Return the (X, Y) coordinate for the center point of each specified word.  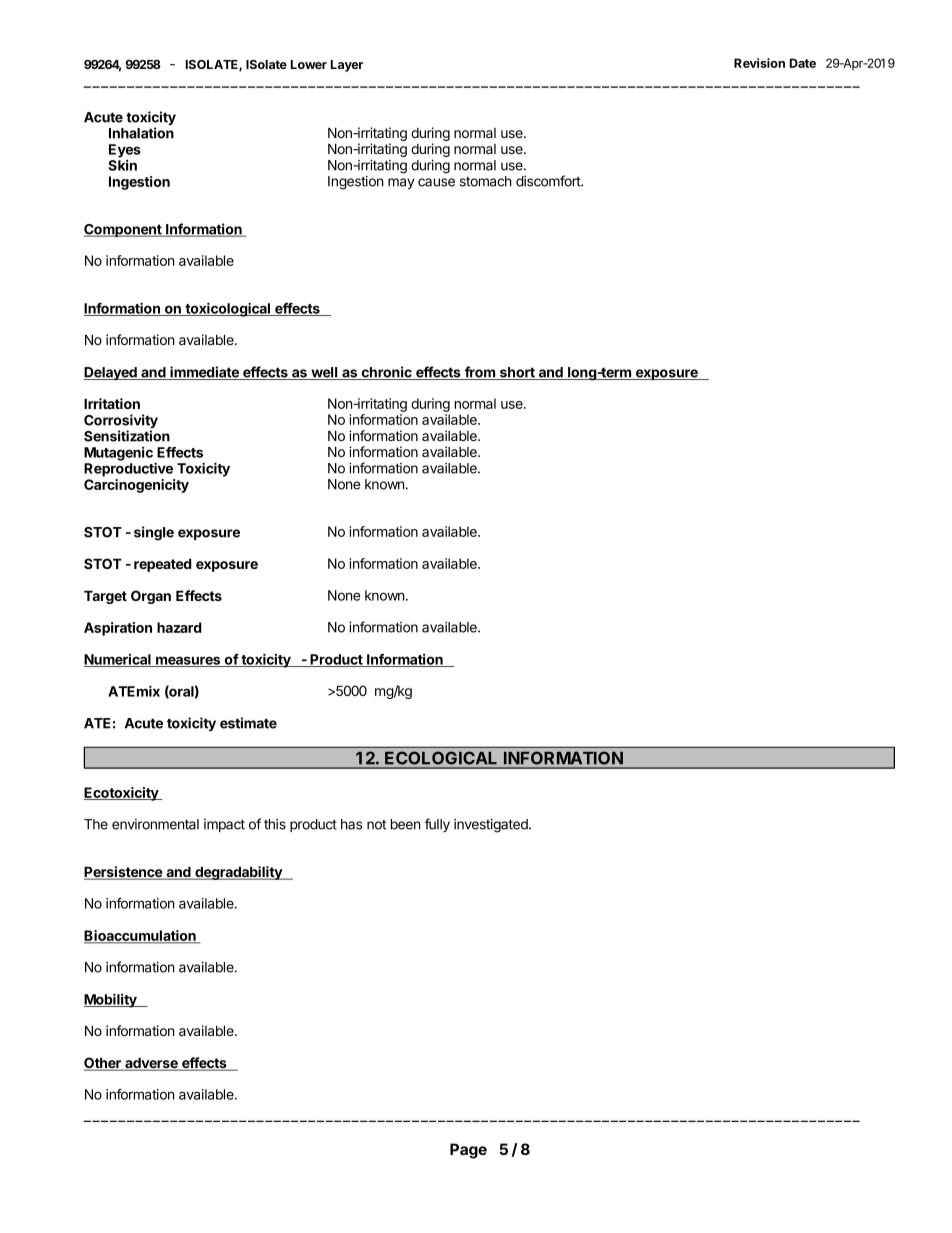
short (517, 373)
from (479, 373)
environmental (155, 824)
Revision (759, 63)
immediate (204, 373)
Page (468, 1151)
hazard (179, 627)
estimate (248, 723)
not (376, 825)
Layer (347, 66)
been (405, 824)
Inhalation (141, 133)
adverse (151, 1064)
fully (437, 825)
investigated (492, 825)
